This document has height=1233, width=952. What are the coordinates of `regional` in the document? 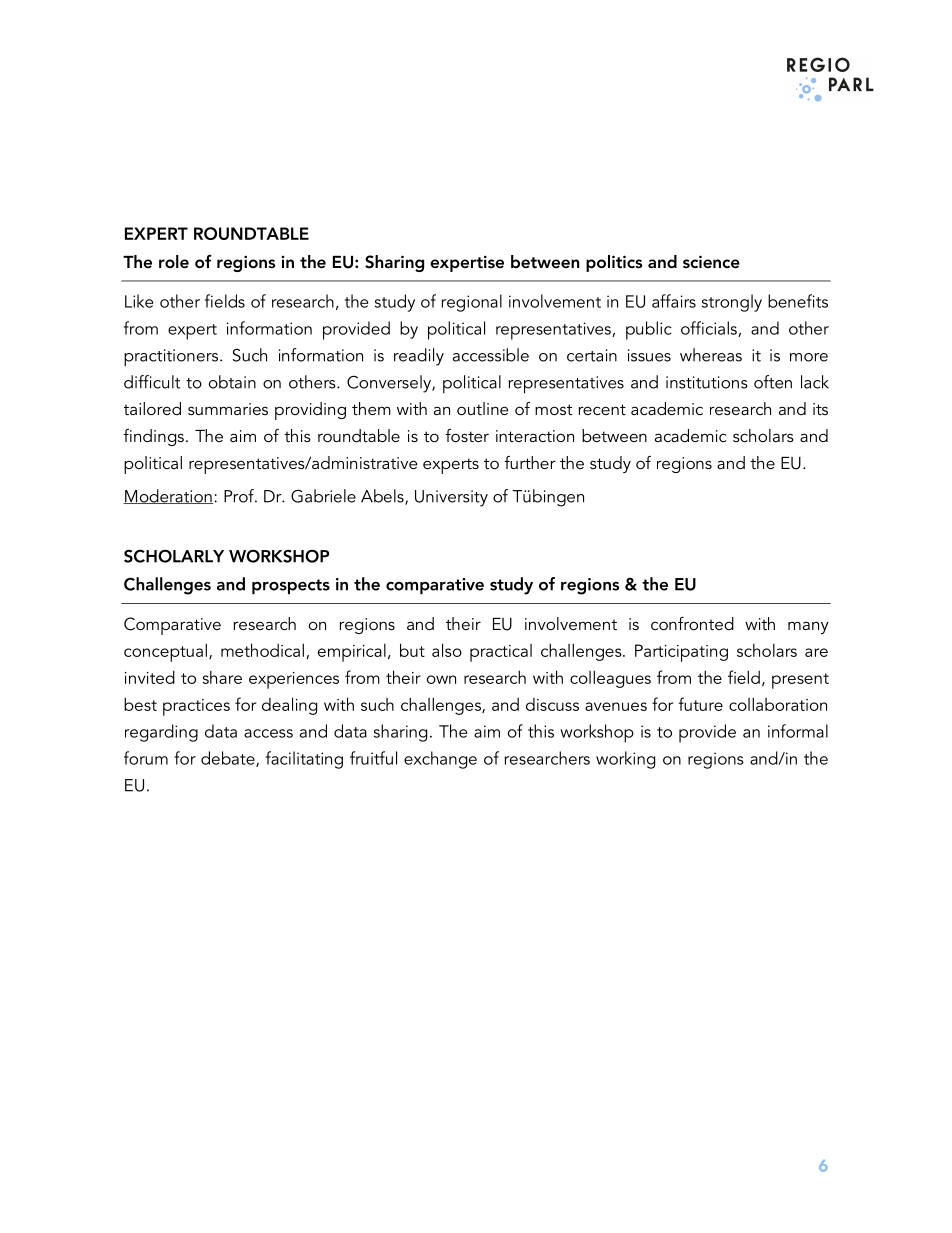 It's located at (472, 303).
